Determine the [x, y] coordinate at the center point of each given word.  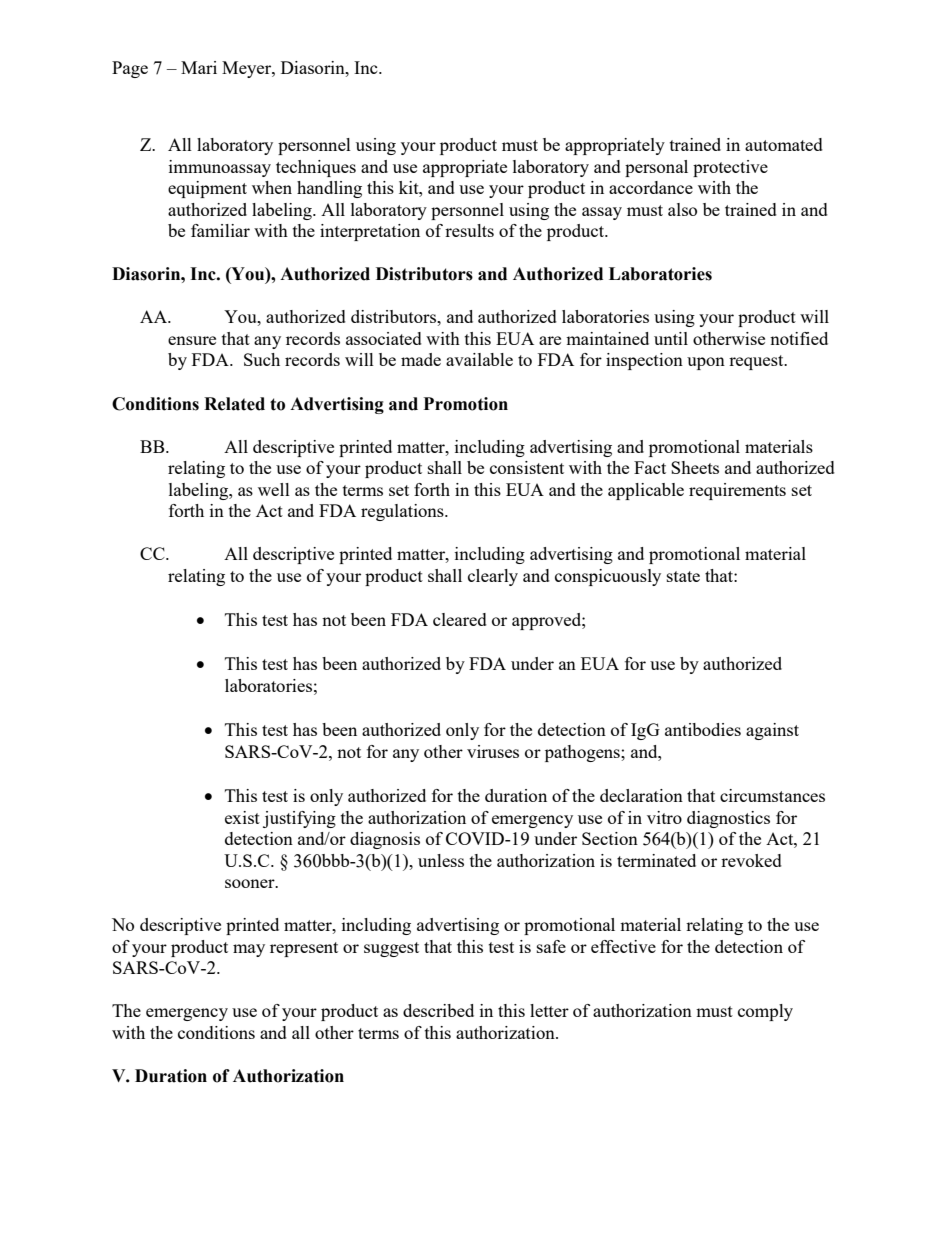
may [249, 950]
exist [242, 817]
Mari [199, 67]
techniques [316, 168]
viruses [493, 751]
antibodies [703, 729]
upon [706, 363]
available [479, 359]
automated [784, 144]
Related [234, 404]
